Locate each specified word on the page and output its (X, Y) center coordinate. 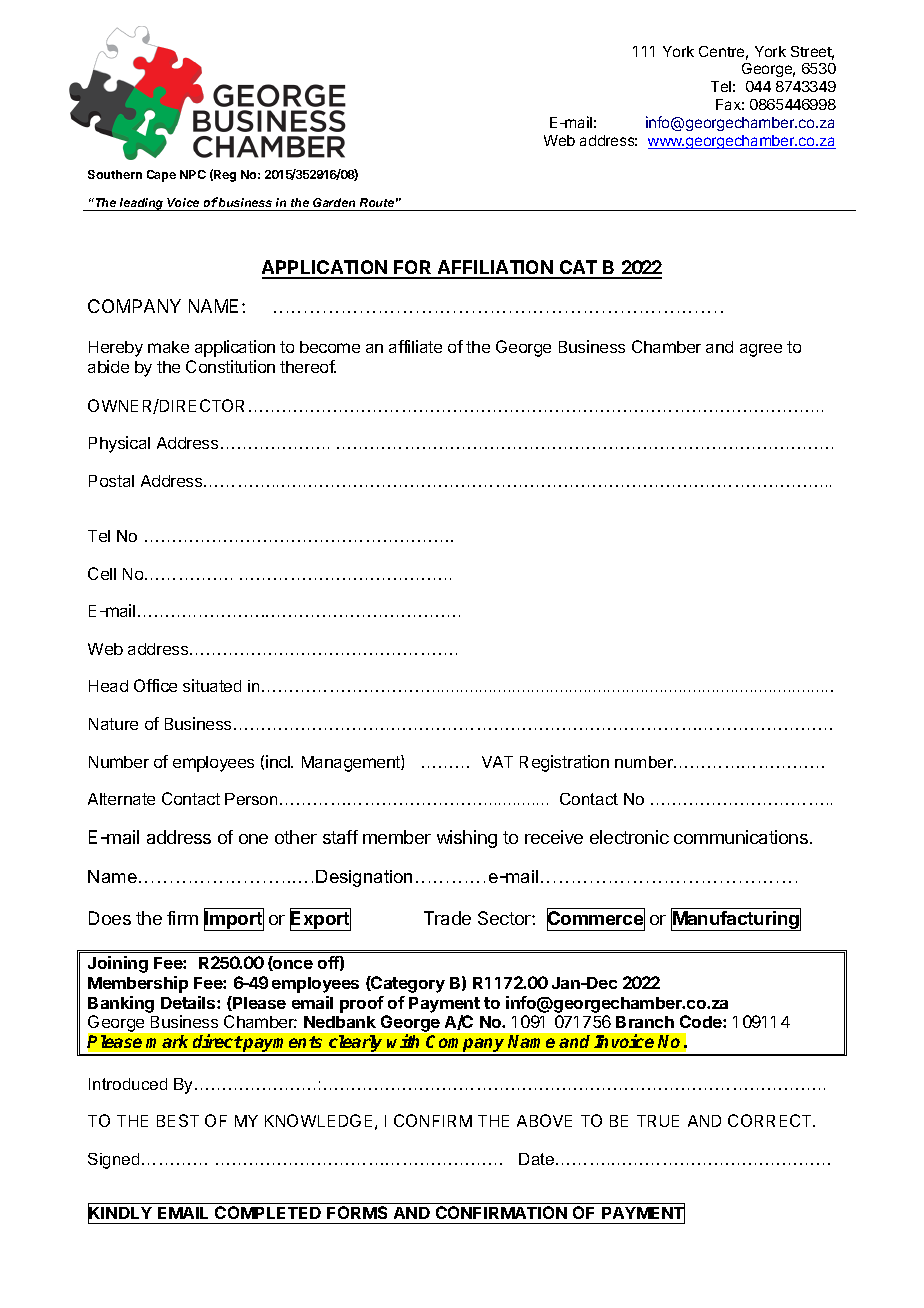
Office (155, 685)
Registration (564, 763)
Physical (119, 444)
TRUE (658, 1121)
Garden (334, 204)
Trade (447, 918)
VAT (497, 762)
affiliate (415, 346)
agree (761, 350)
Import (234, 920)
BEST (178, 1120)
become (330, 347)
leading (142, 204)
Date (538, 1159)
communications (741, 837)
